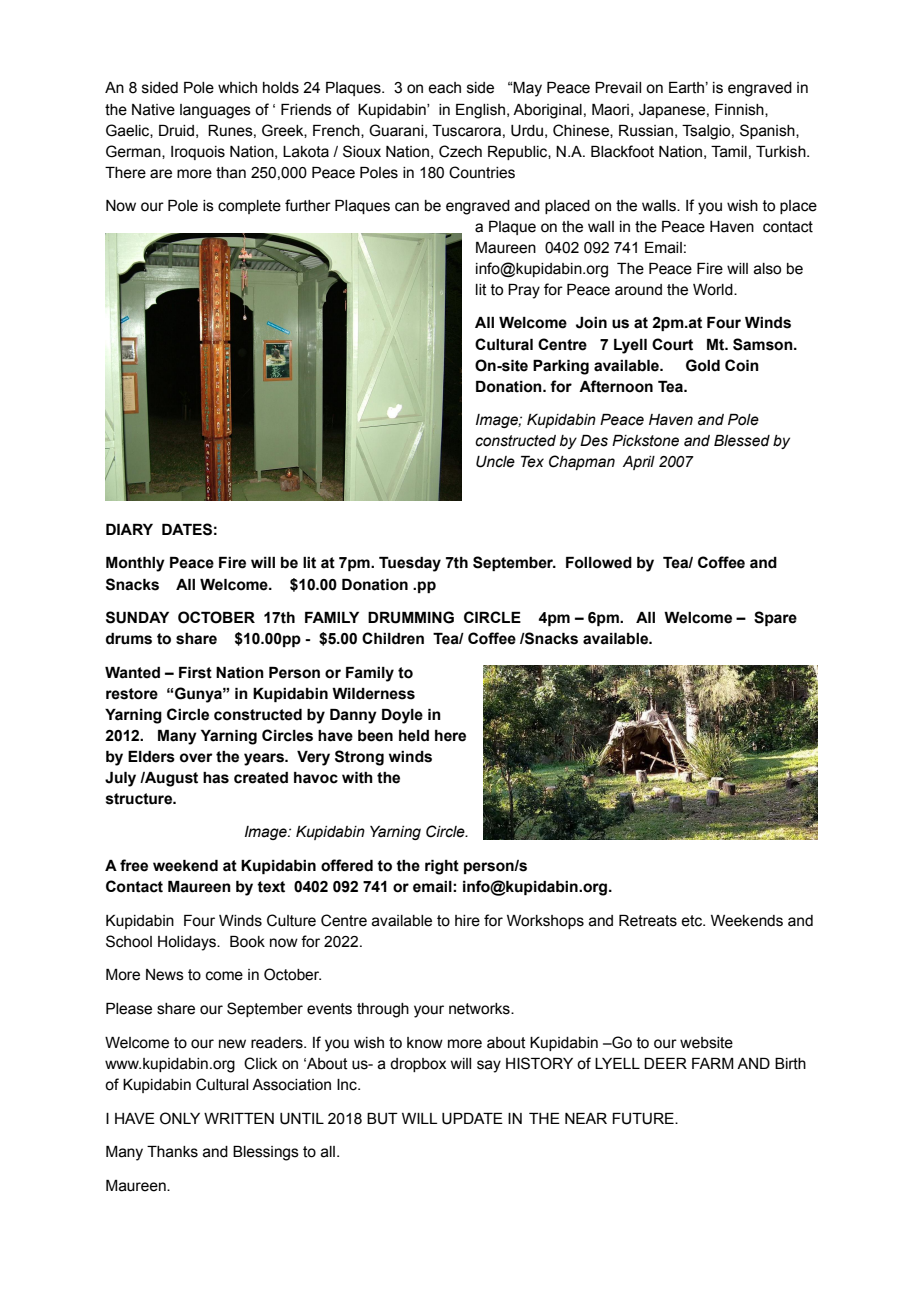  What do you see at coordinates (137, 617) in the screenshot?
I see `SUNDAY` at bounding box center [137, 617].
